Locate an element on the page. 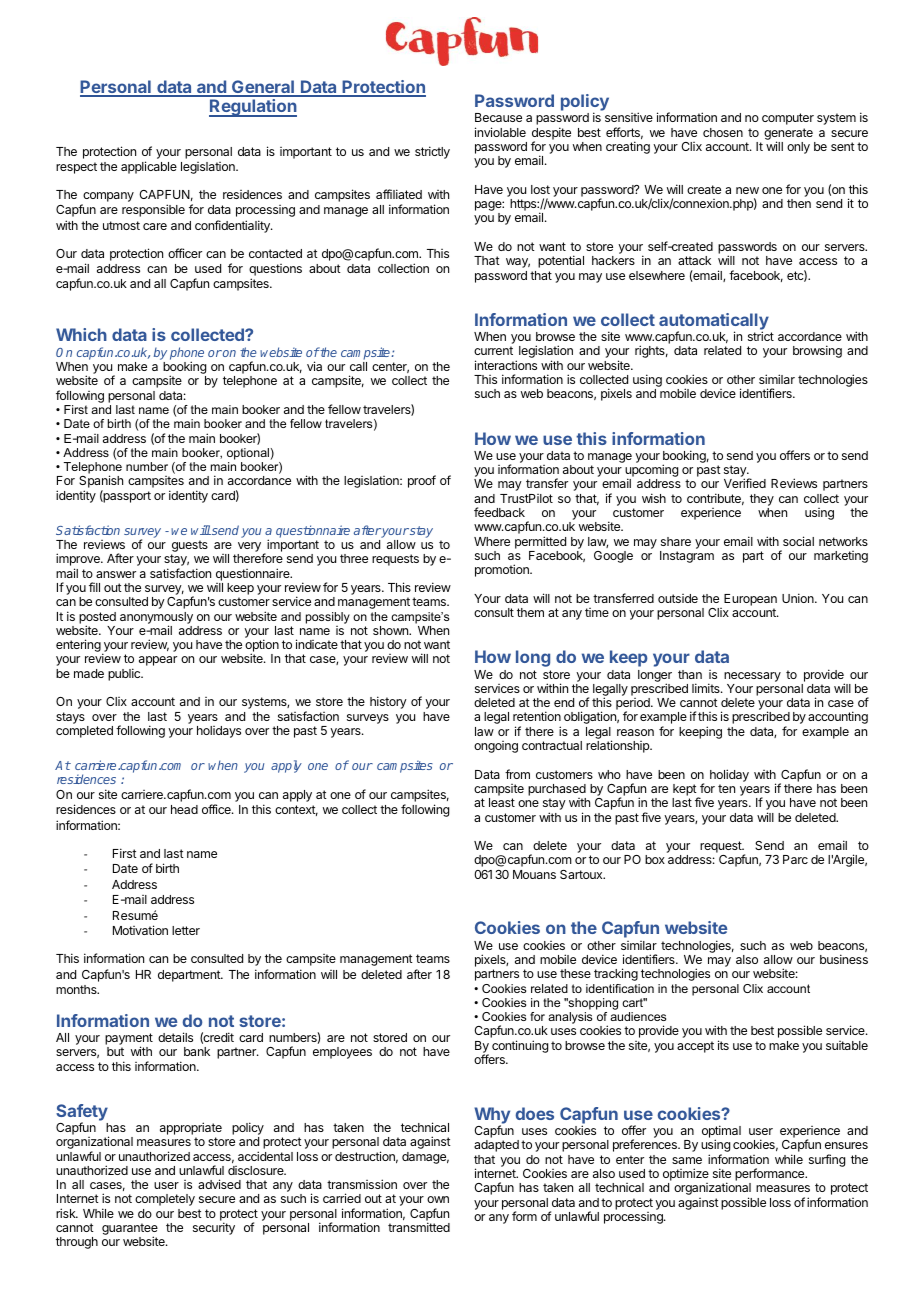 The height and width of the document is (1308, 924). guests is located at coordinates (189, 547).
